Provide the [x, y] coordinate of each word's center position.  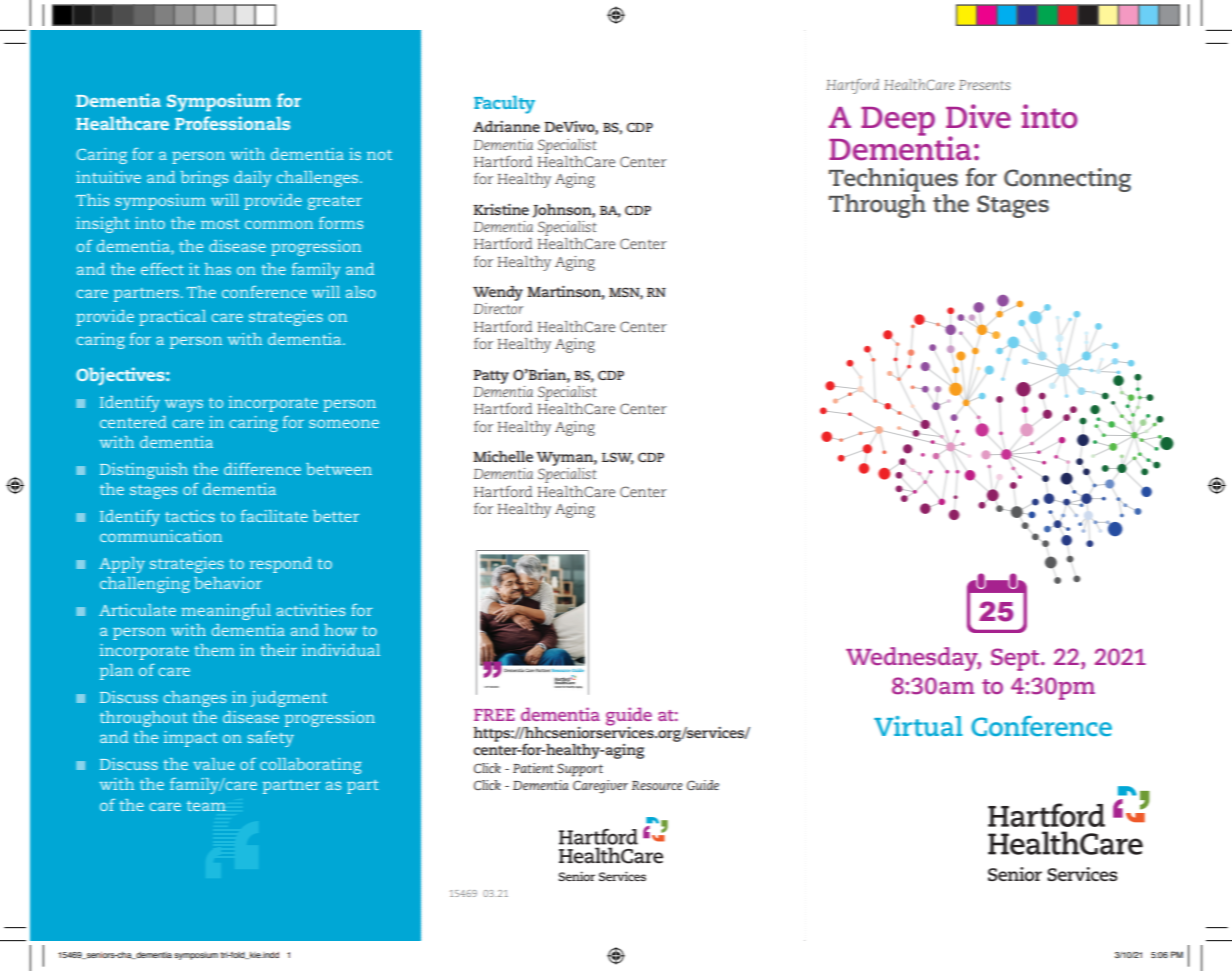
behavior [228, 583]
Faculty [504, 105]
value [214, 764]
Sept [1016, 659]
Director [498, 308]
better [336, 516]
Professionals [232, 123]
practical [172, 318]
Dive [978, 116]
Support [580, 770]
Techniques [893, 180]
